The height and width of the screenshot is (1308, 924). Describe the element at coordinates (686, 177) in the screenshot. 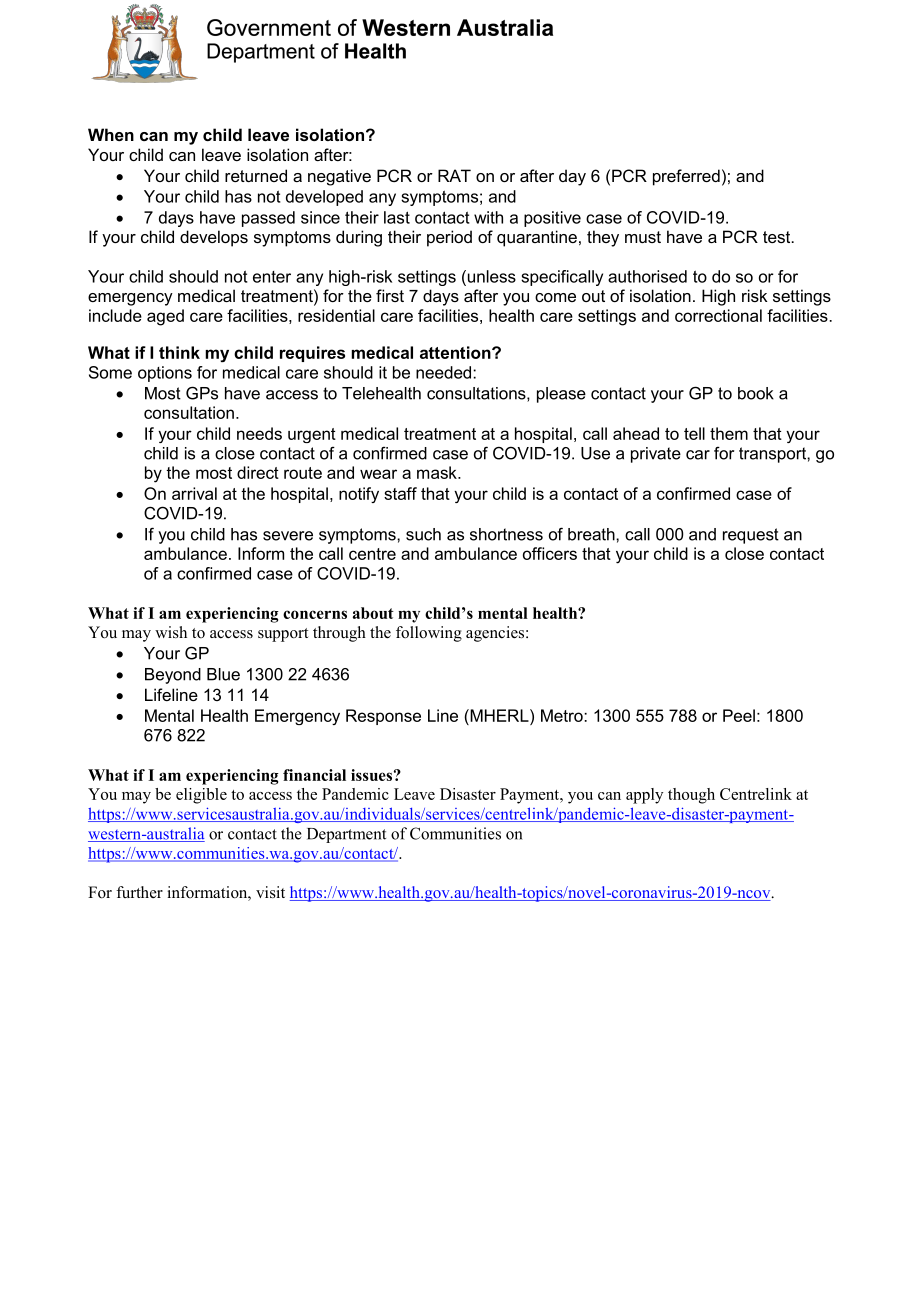

I see `preferred` at that location.
